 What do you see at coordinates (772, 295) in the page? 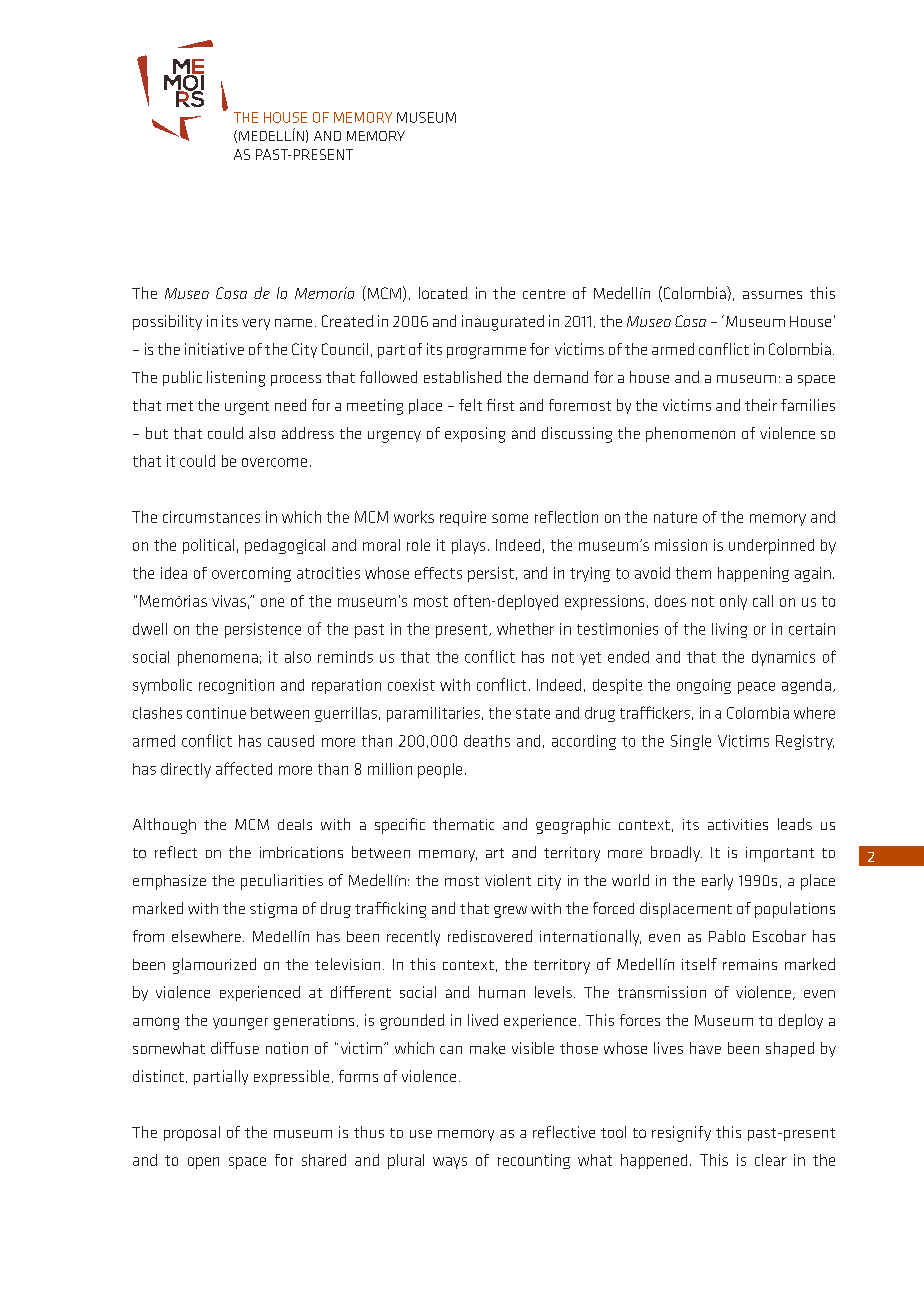
I see `assumes` at bounding box center [772, 295].
